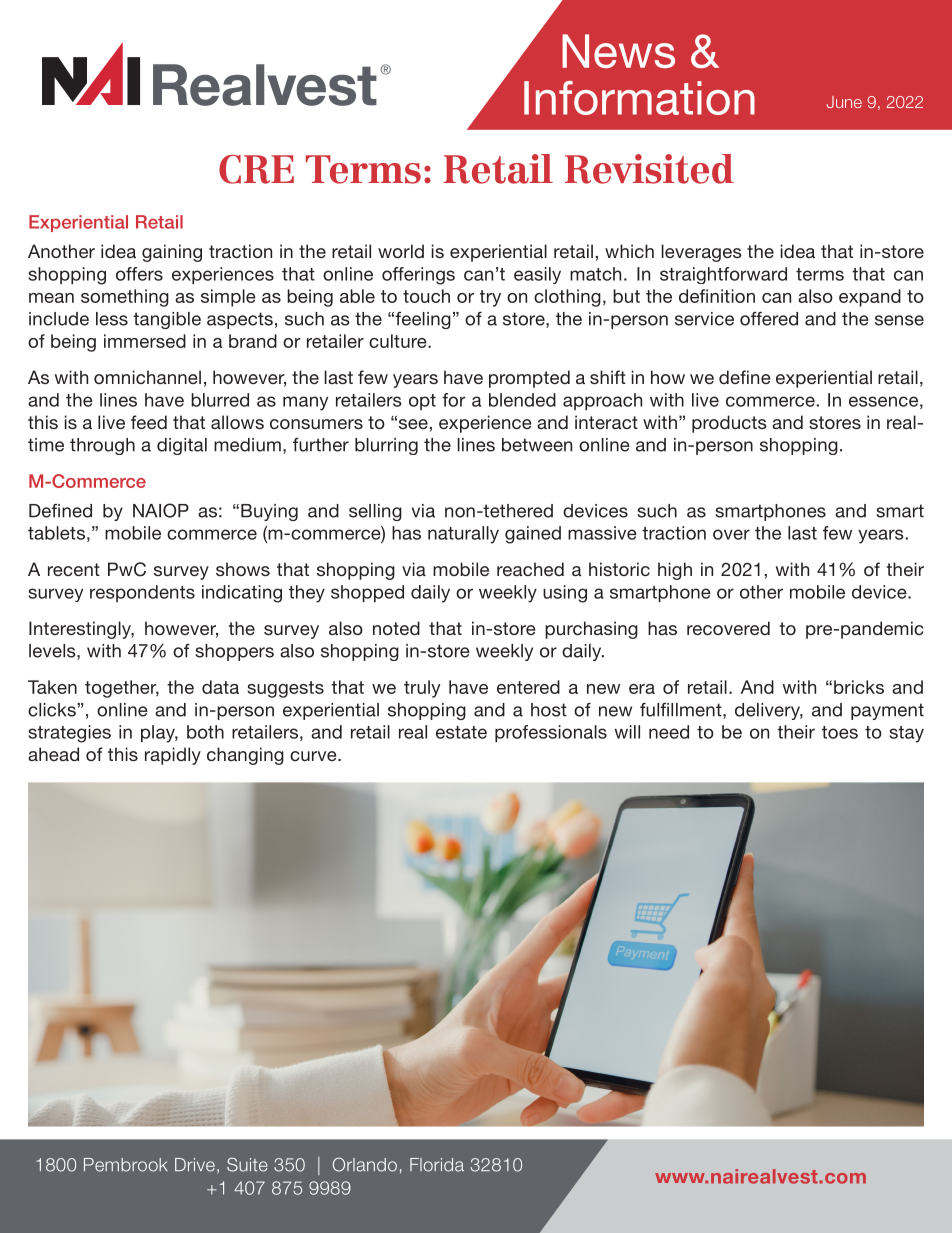 Image resolution: width=952 pixels, height=1233 pixels. What do you see at coordinates (437, 1165) in the screenshot?
I see `Florida` at bounding box center [437, 1165].
